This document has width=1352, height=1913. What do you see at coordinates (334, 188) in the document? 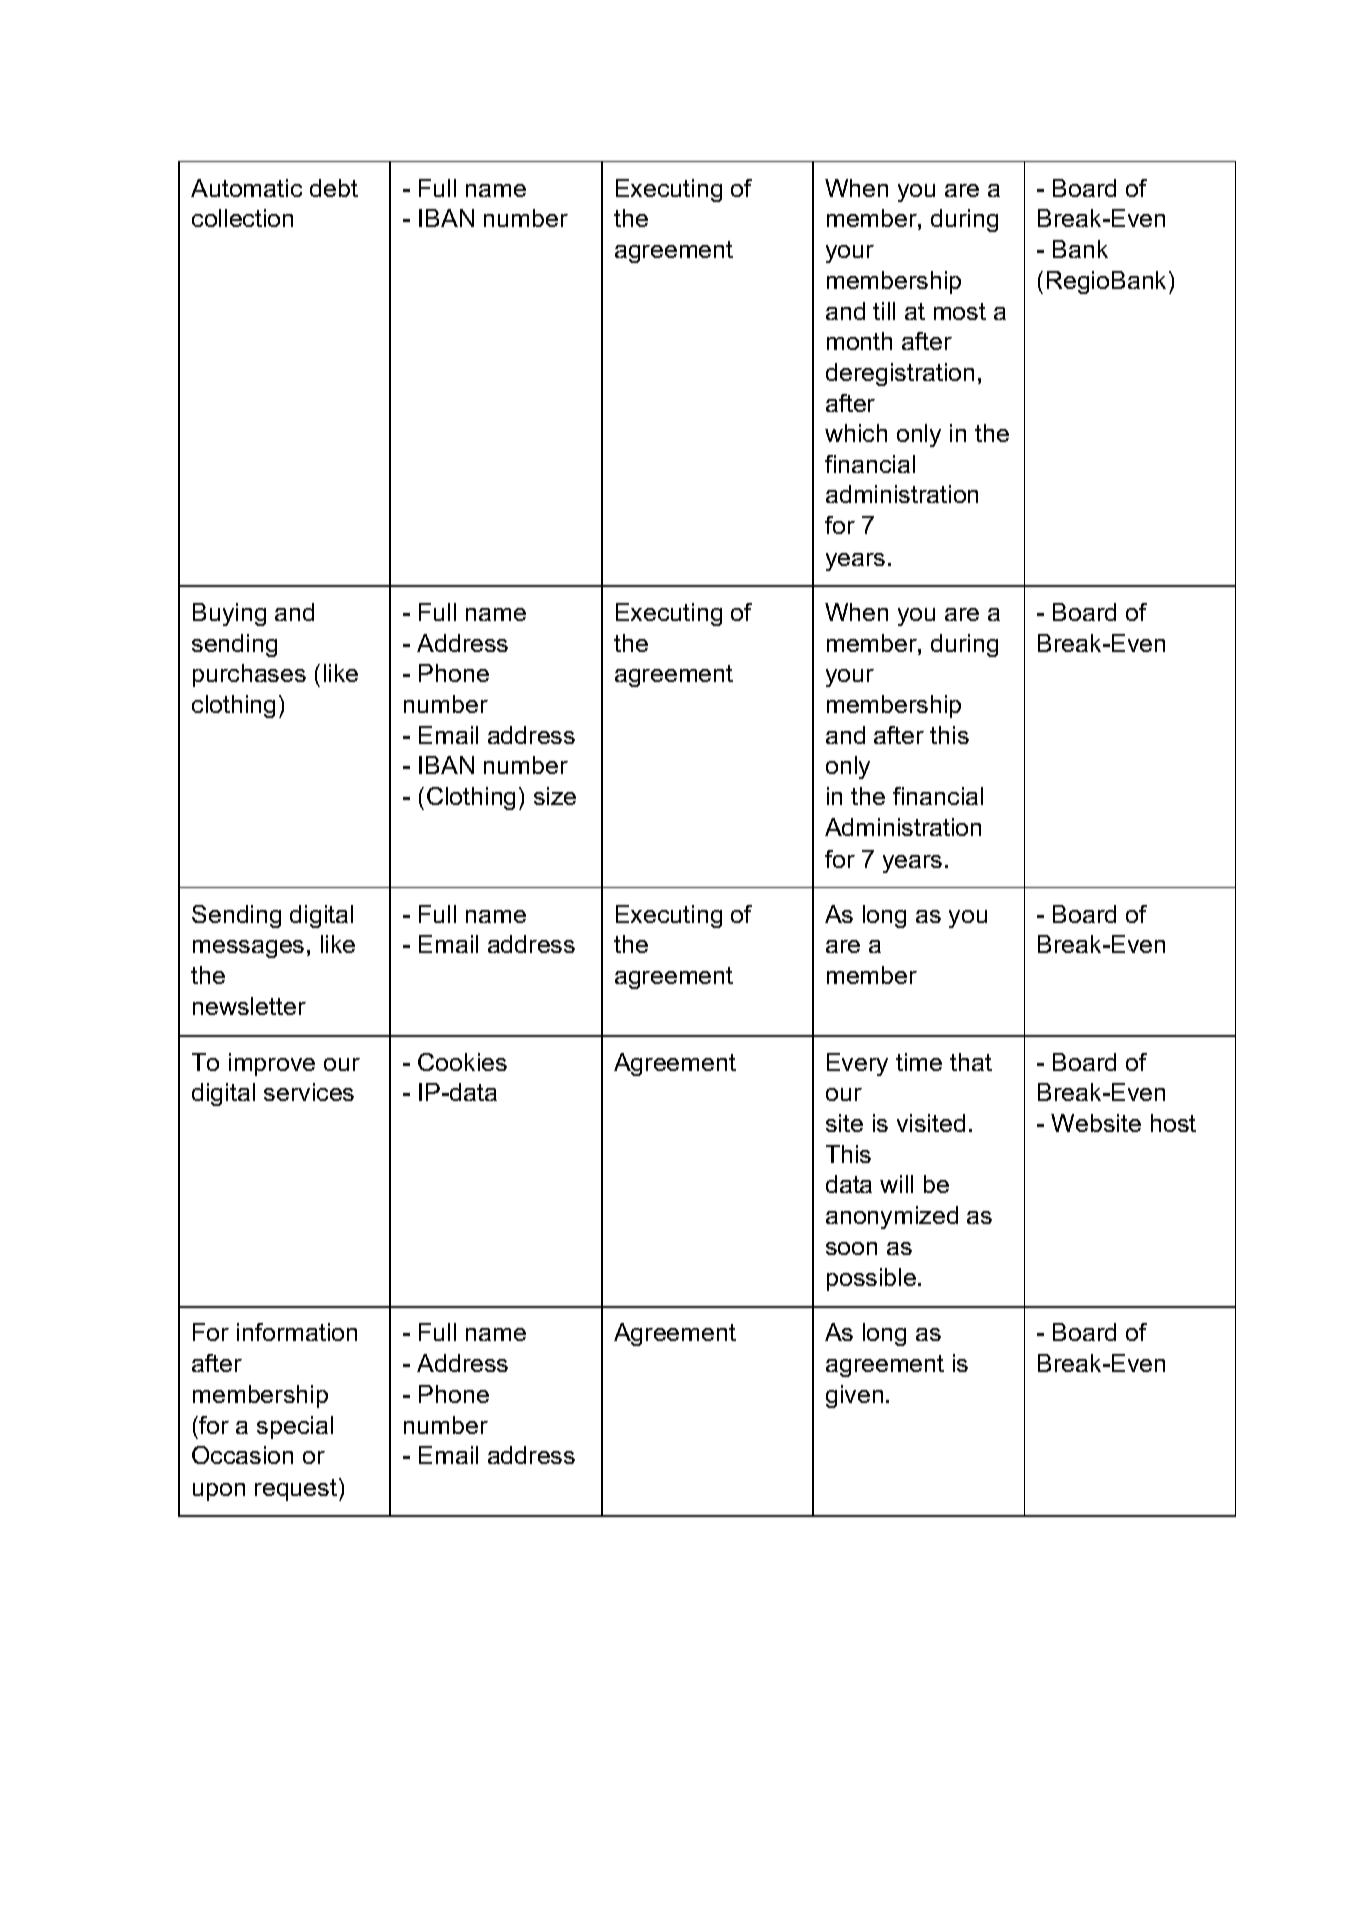
I see `debt` at bounding box center [334, 188].
